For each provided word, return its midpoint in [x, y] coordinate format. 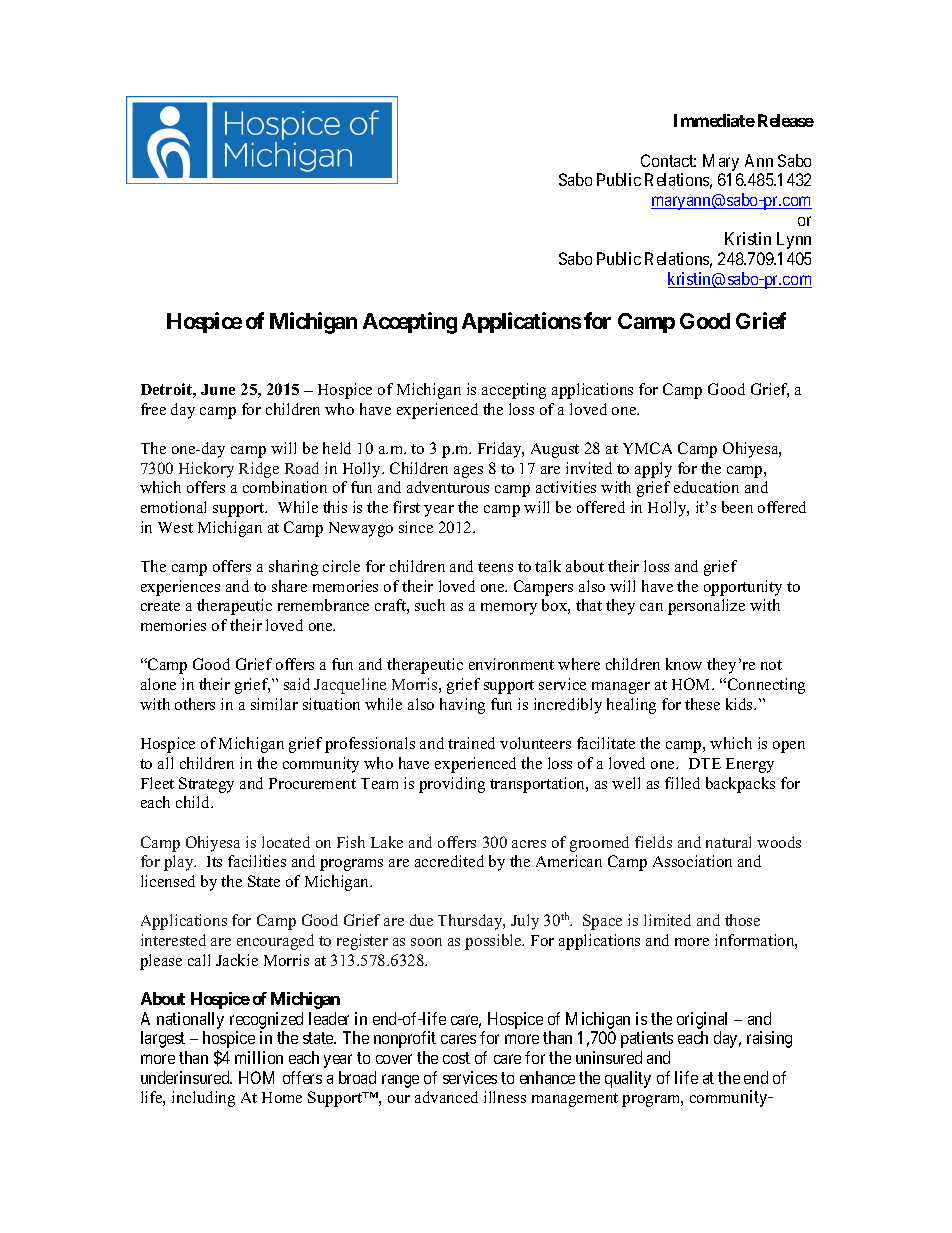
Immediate [714, 120]
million [259, 1057]
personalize [706, 607]
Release [786, 120]
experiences [180, 588]
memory [509, 609]
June [218, 389]
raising [769, 1039]
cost [456, 1058]
